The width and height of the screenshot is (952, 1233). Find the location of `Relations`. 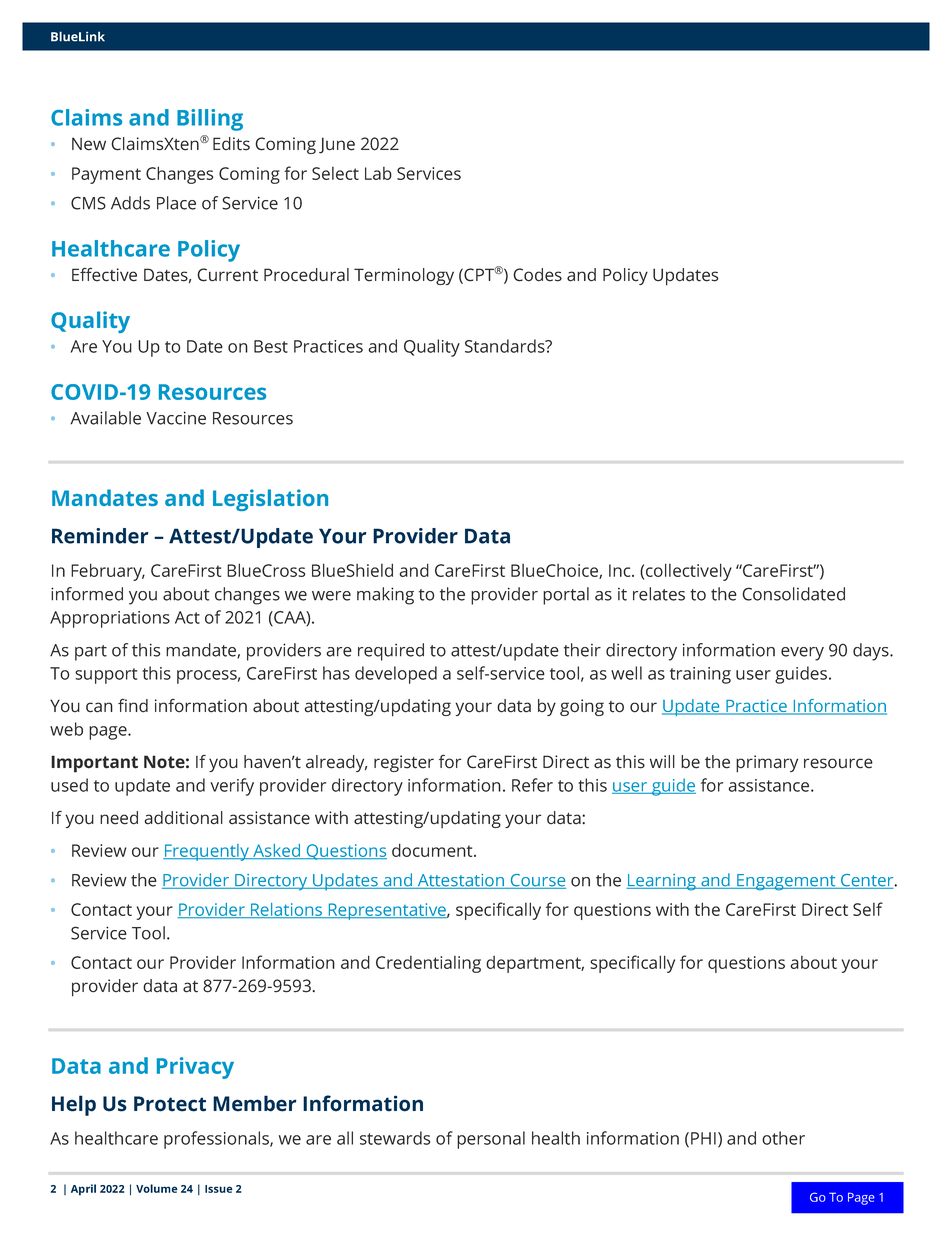

Relations is located at coordinates (287, 910).
